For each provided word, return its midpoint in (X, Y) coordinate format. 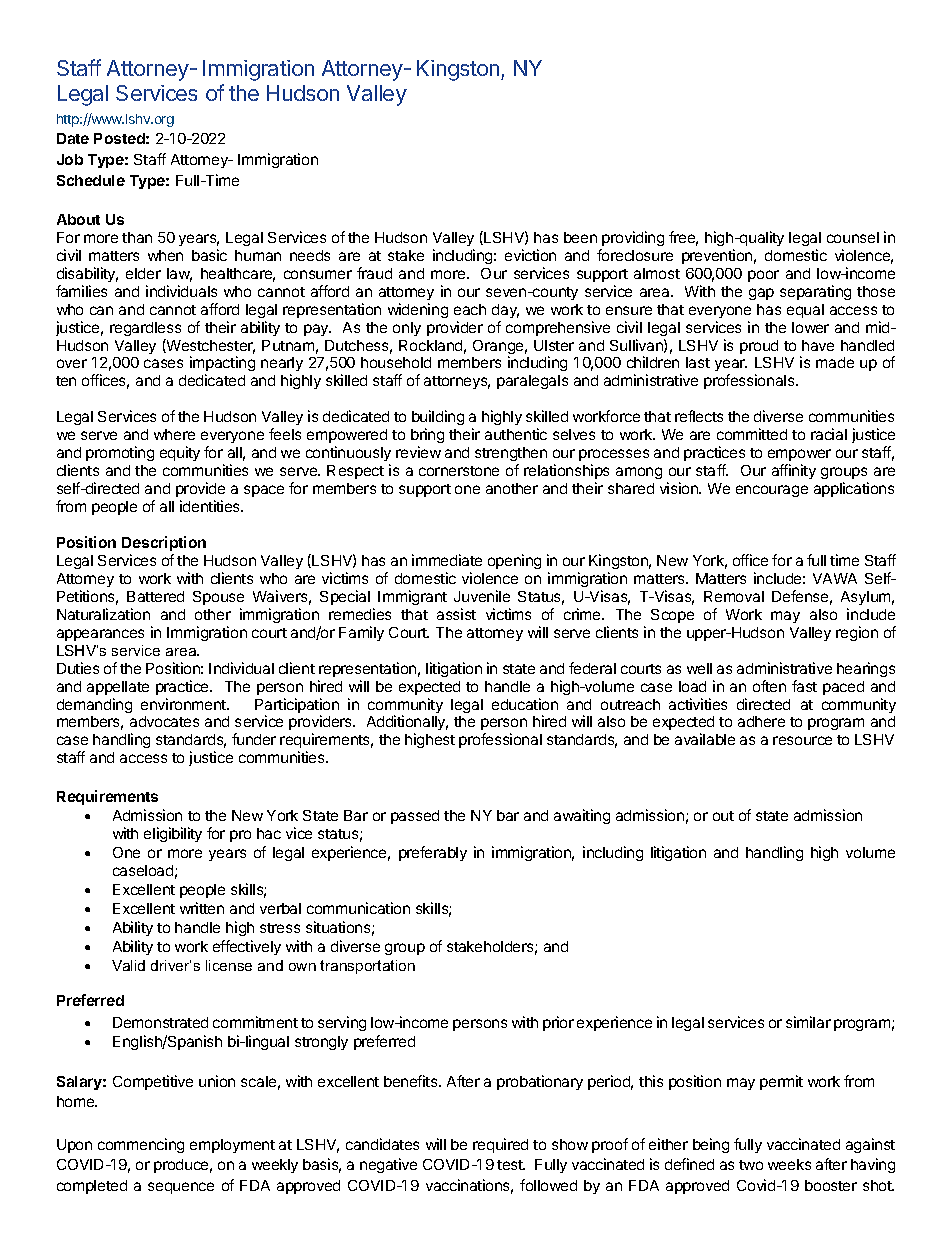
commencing (141, 1145)
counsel (853, 237)
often (769, 686)
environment (184, 704)
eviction (530, 255)
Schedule (91, 180)
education (525, 704)
